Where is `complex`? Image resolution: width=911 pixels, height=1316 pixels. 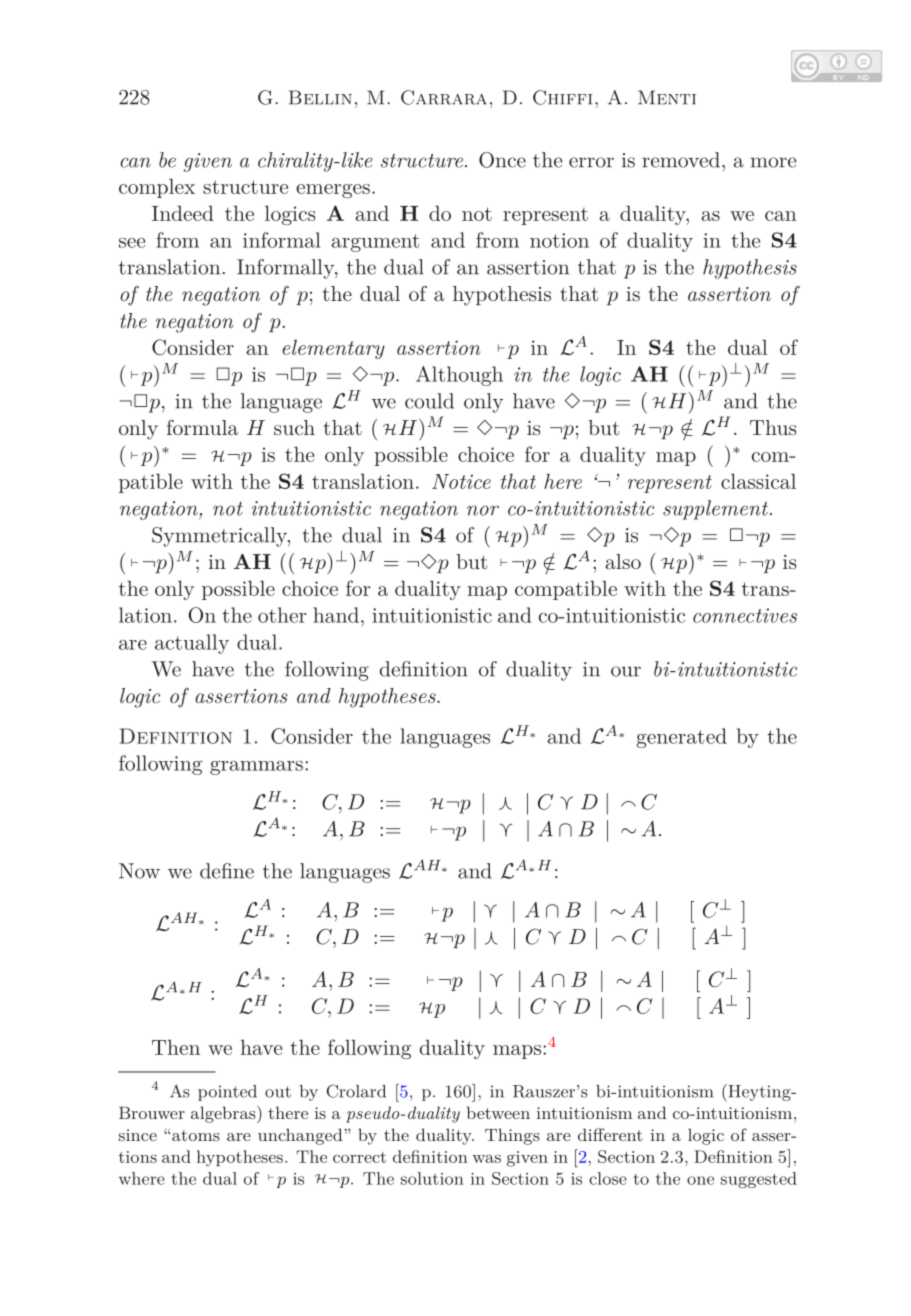 complex is located at coordinates (157, 188).
